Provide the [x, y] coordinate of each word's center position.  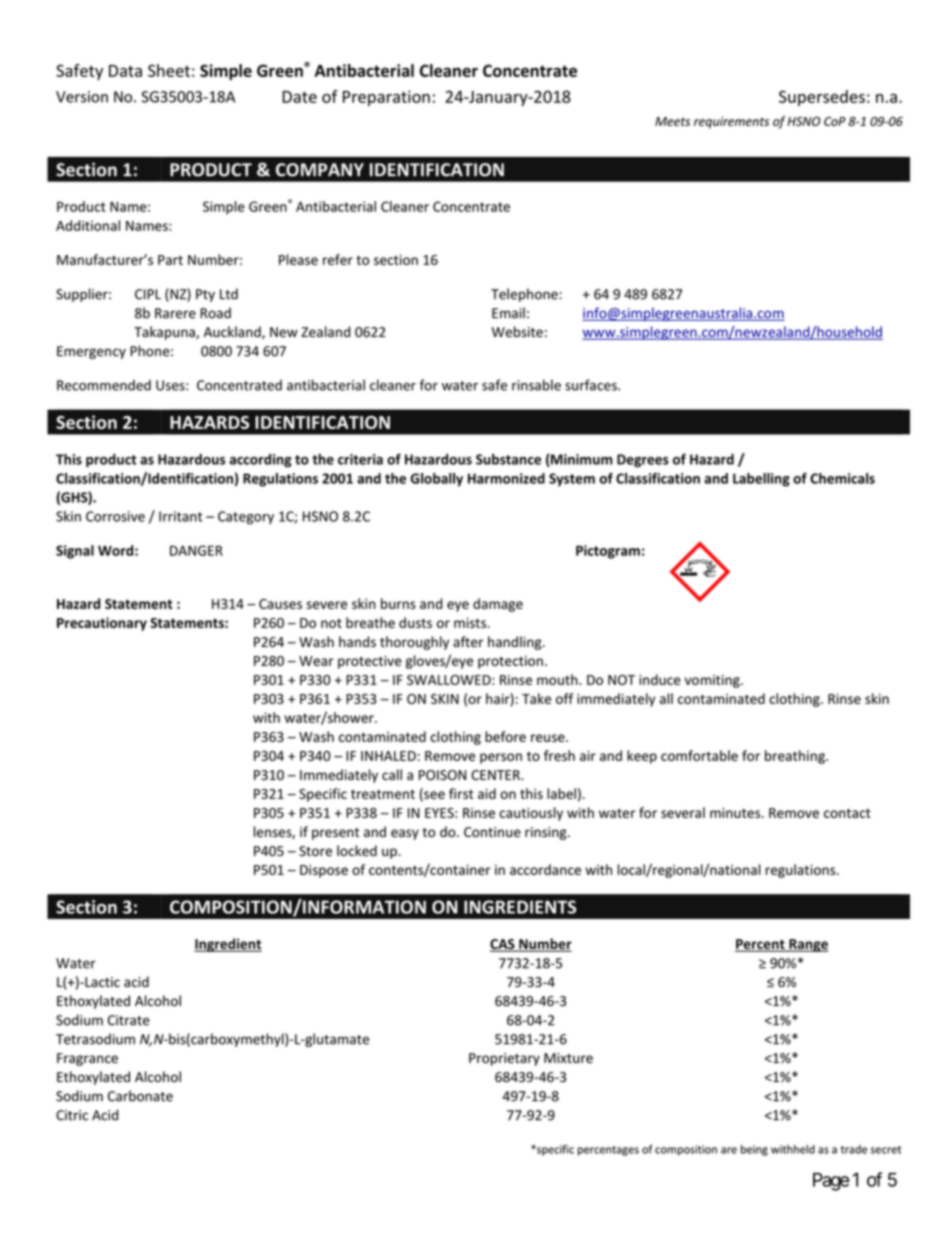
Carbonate [140, 1096]
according [260, 460]
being [754, 1150]
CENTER [496, 775]
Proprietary [504, 1059]
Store [315, 851]
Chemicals [842, 478]
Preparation [386, 98]
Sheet [169, 70]
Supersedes [822, 98]
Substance [508, 459]
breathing [796, 757]
